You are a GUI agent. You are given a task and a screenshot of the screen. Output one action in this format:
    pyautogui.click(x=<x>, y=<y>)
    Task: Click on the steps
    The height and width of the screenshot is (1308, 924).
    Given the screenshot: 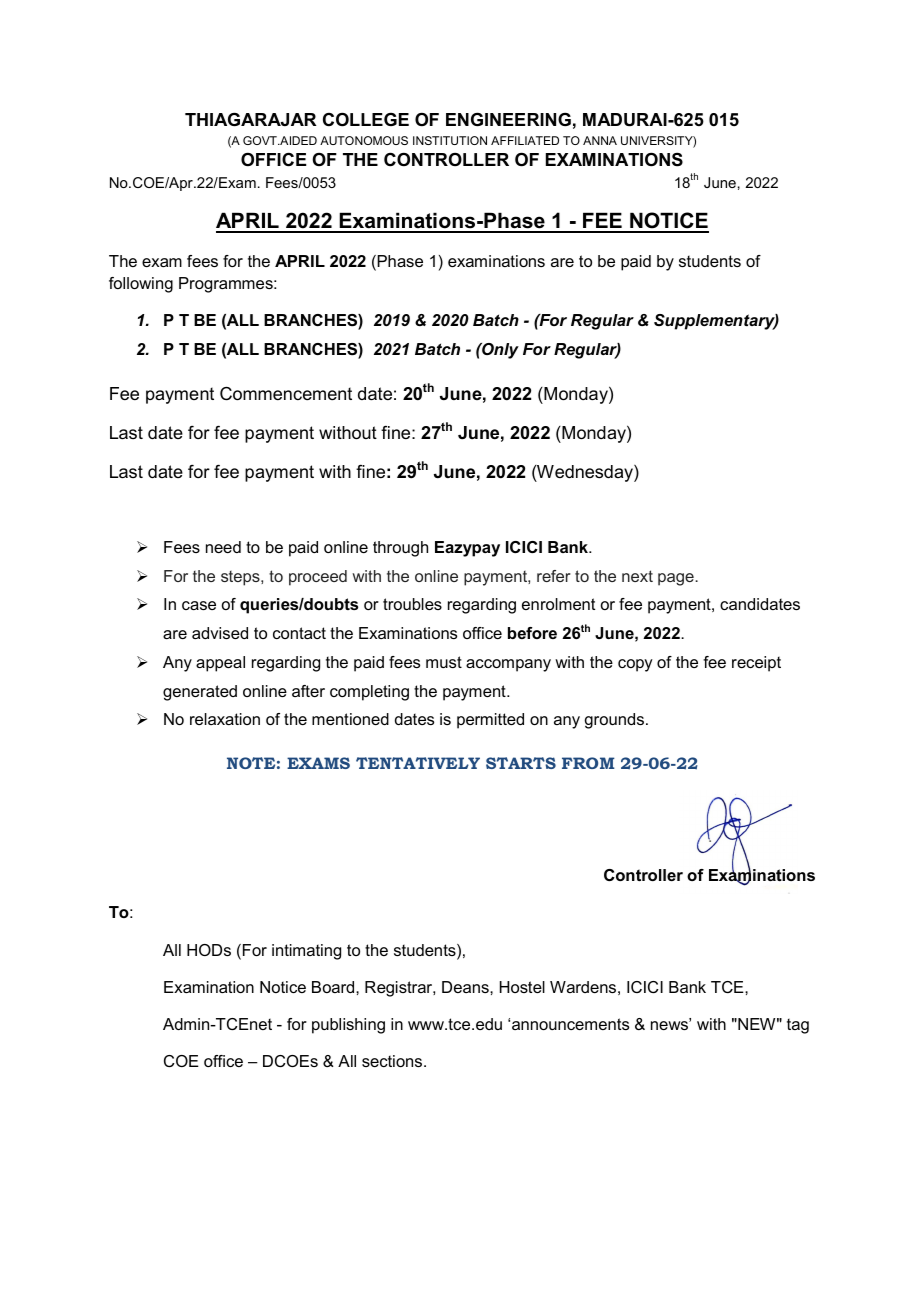 What is the action you would take?
    pyautogui.click(x=241, y=578)
